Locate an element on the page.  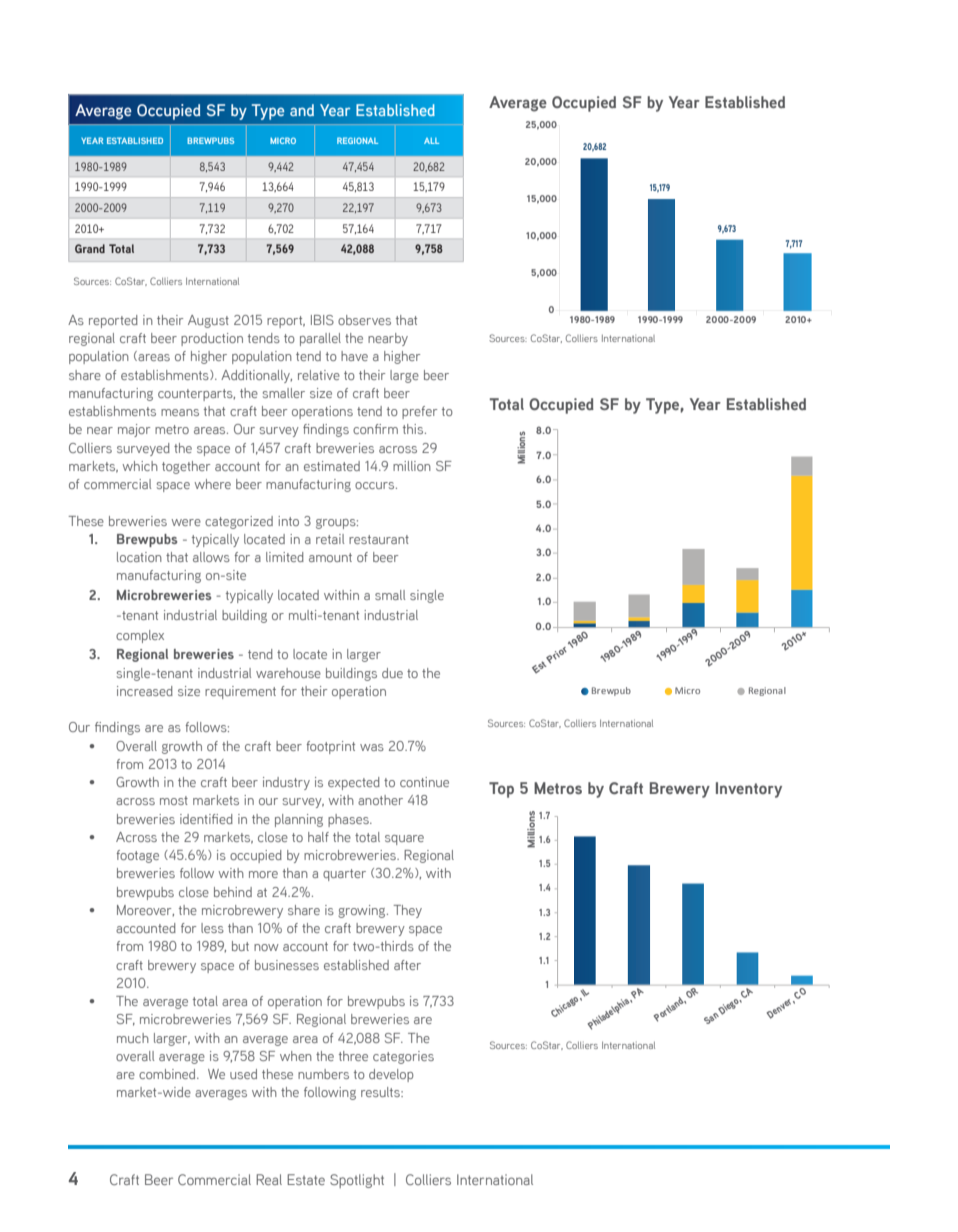
Inventory is located at coordinates (749, 790).
